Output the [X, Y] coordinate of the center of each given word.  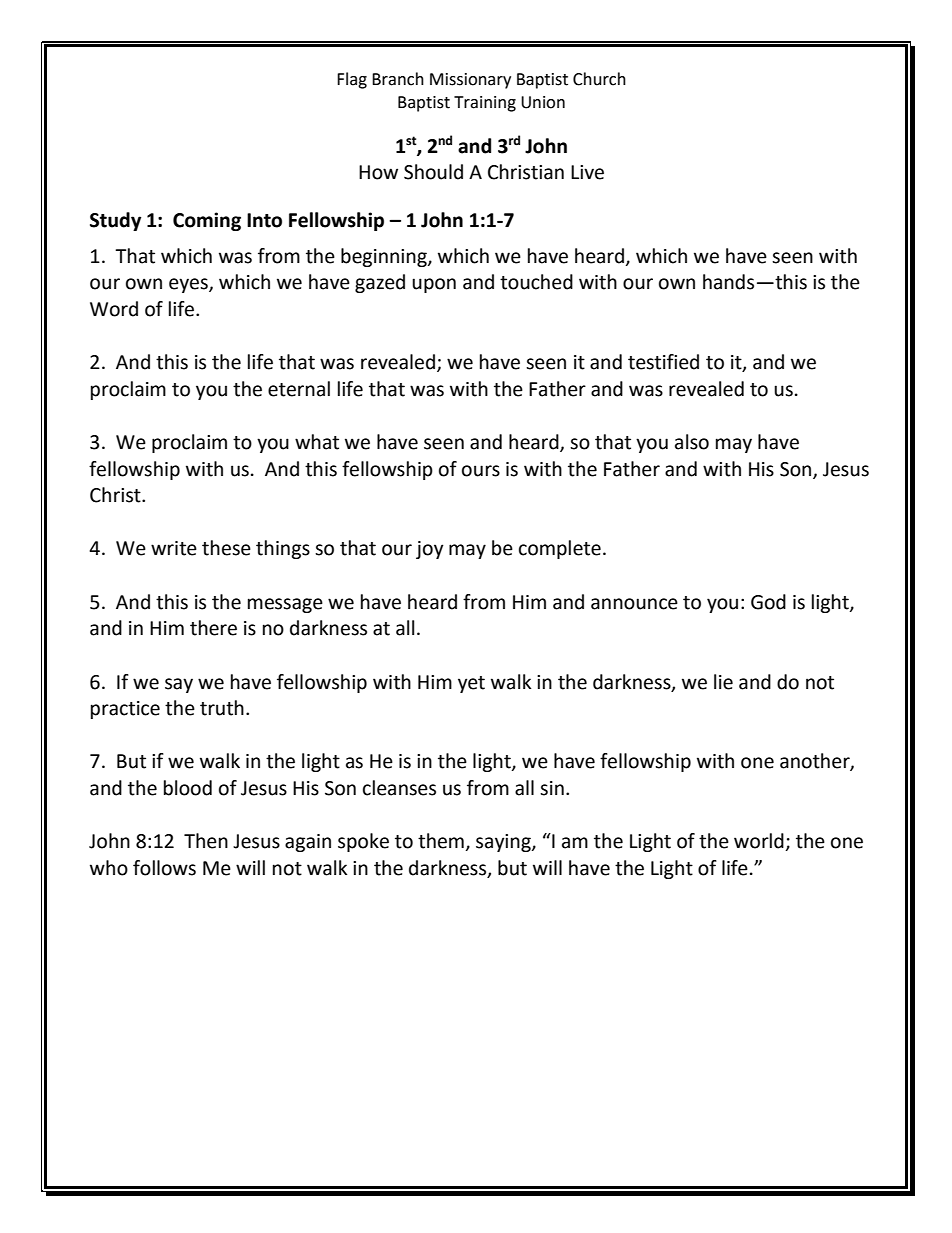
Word [114, 309]
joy [430, 550]
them [441, 841]
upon [434, 285]
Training [485, 104]
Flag [352, 80]
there [213, 628]
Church [599, 79]
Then [206, 841]
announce [634, 604]
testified [663, 362]
